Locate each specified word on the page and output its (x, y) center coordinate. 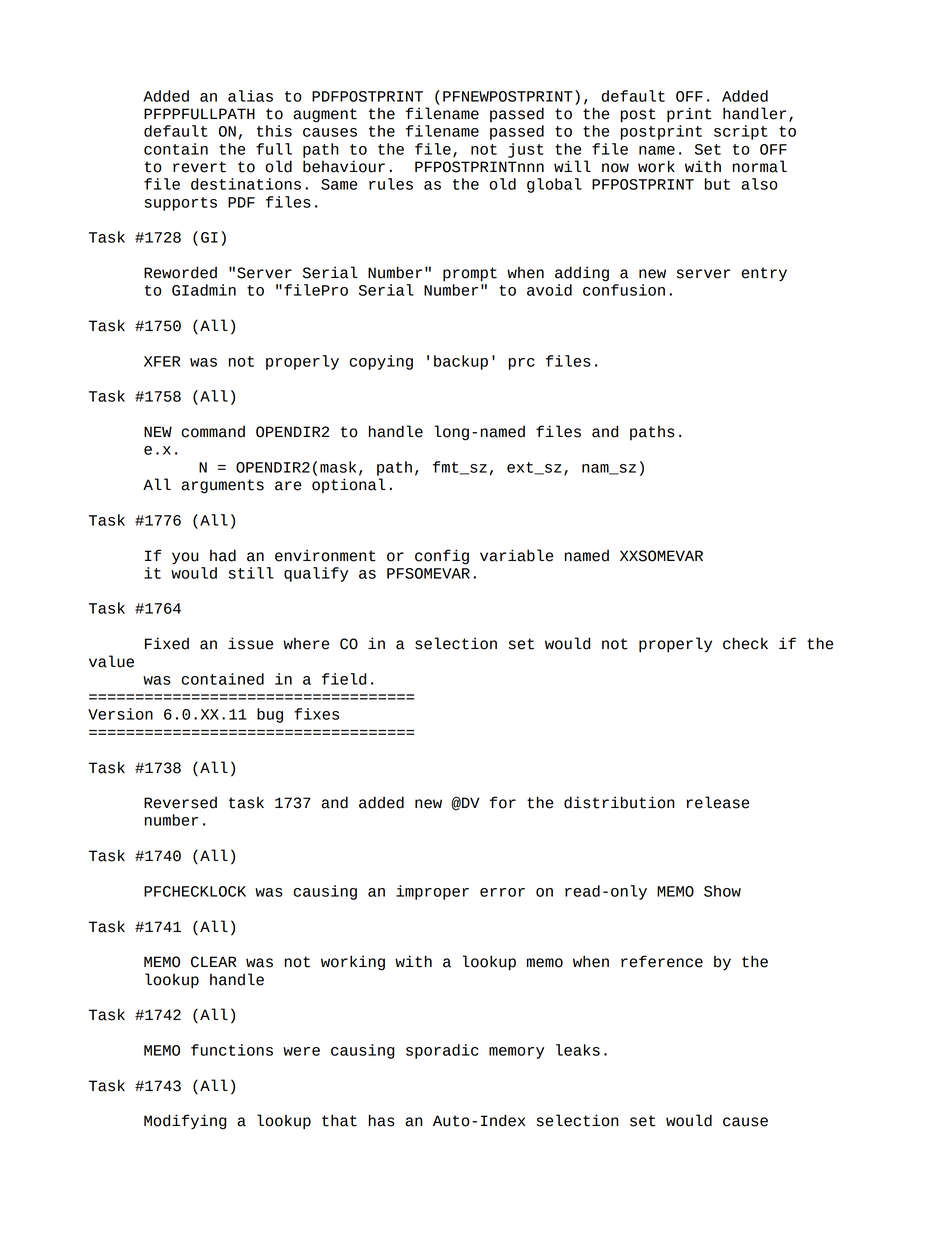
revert (199, 167)
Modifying (185, 1122)
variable (517, 555)
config (442, 557)
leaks (578, 1050)
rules (391, 184)
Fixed (167, 643)
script (740, 132)
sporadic (442, 1051)
